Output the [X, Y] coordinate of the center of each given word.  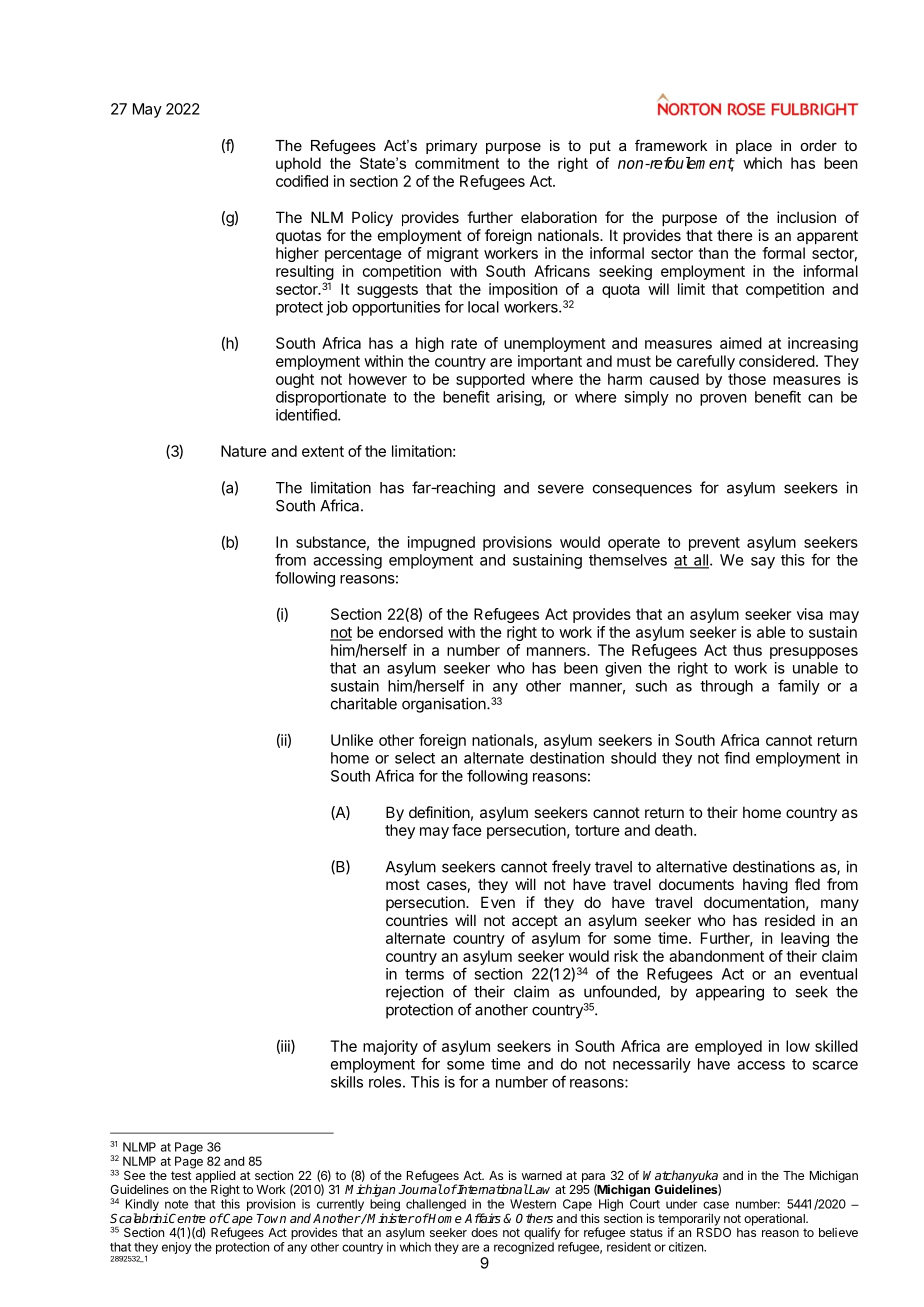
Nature [244, 451]
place [754, 147]
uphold [298, 164]
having [765, 886]
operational [775, 1219]
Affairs [483, 1218]
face [467, 830]
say [763, 563]
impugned [441, 543]
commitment [457, 163]
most [403, 884]
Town [271, 1218]
